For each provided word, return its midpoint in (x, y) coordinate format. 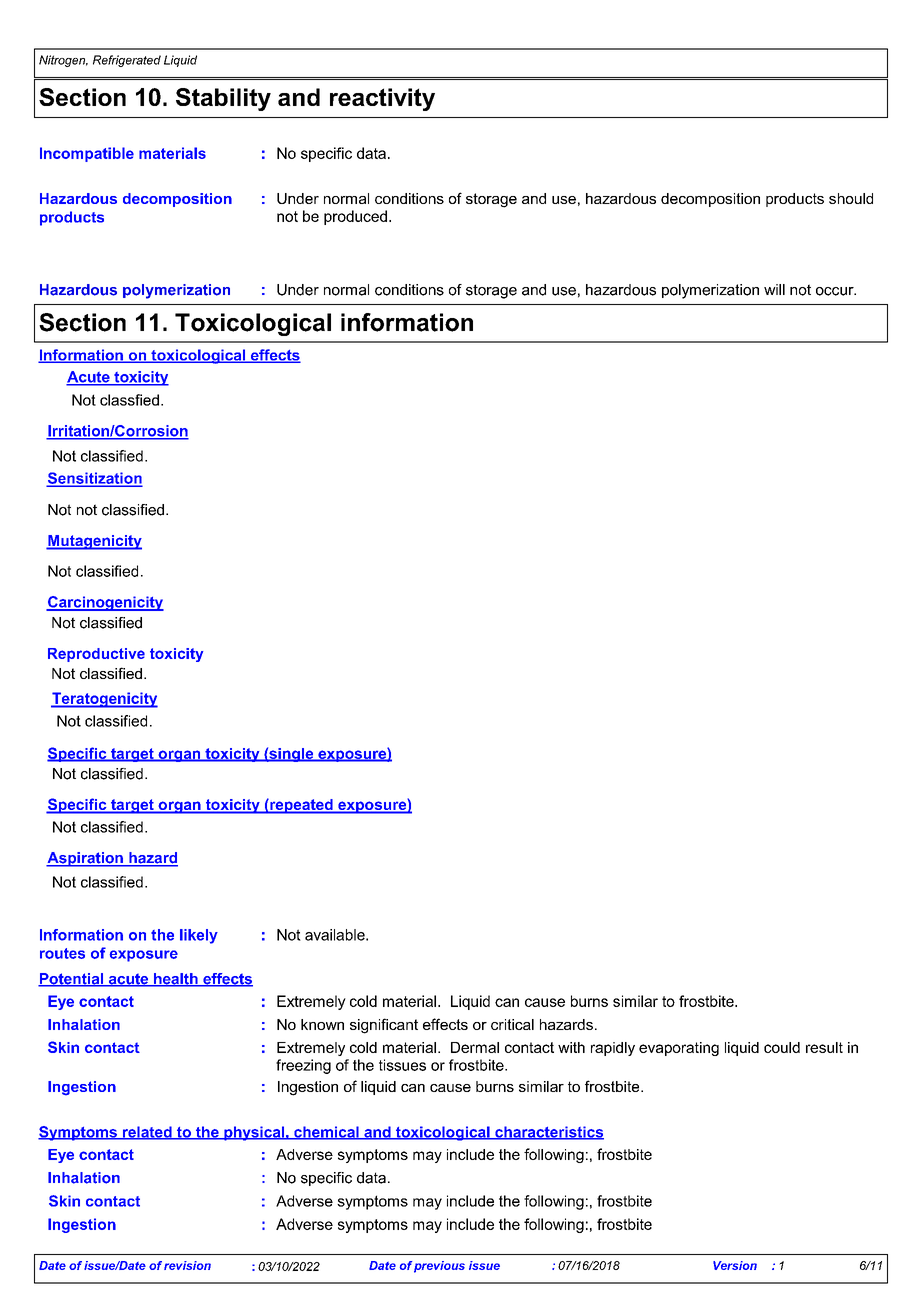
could (782, 1047)
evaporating (679, 1049)
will (774, 289)
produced (355, 217)
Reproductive (96, 655)
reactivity (382, 99)
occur (836, 291)
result (824, 1047)
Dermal (475, 1047)
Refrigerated (127, 61)
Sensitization (94, 479)
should (851, 198)
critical (512, 1024)
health (176, 980)
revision (187, 1265)
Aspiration (85, 859)
